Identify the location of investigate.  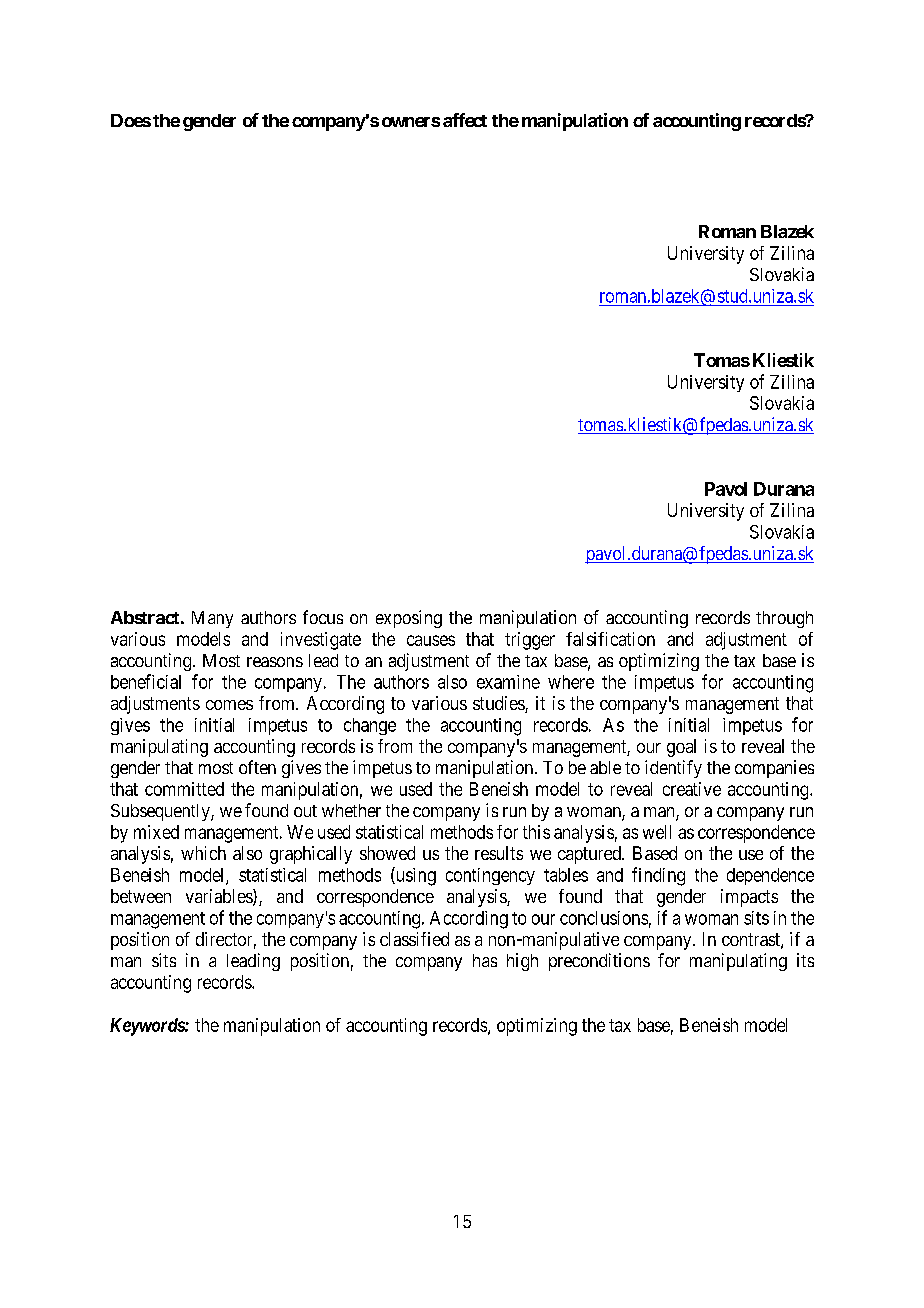
(321, 641).
